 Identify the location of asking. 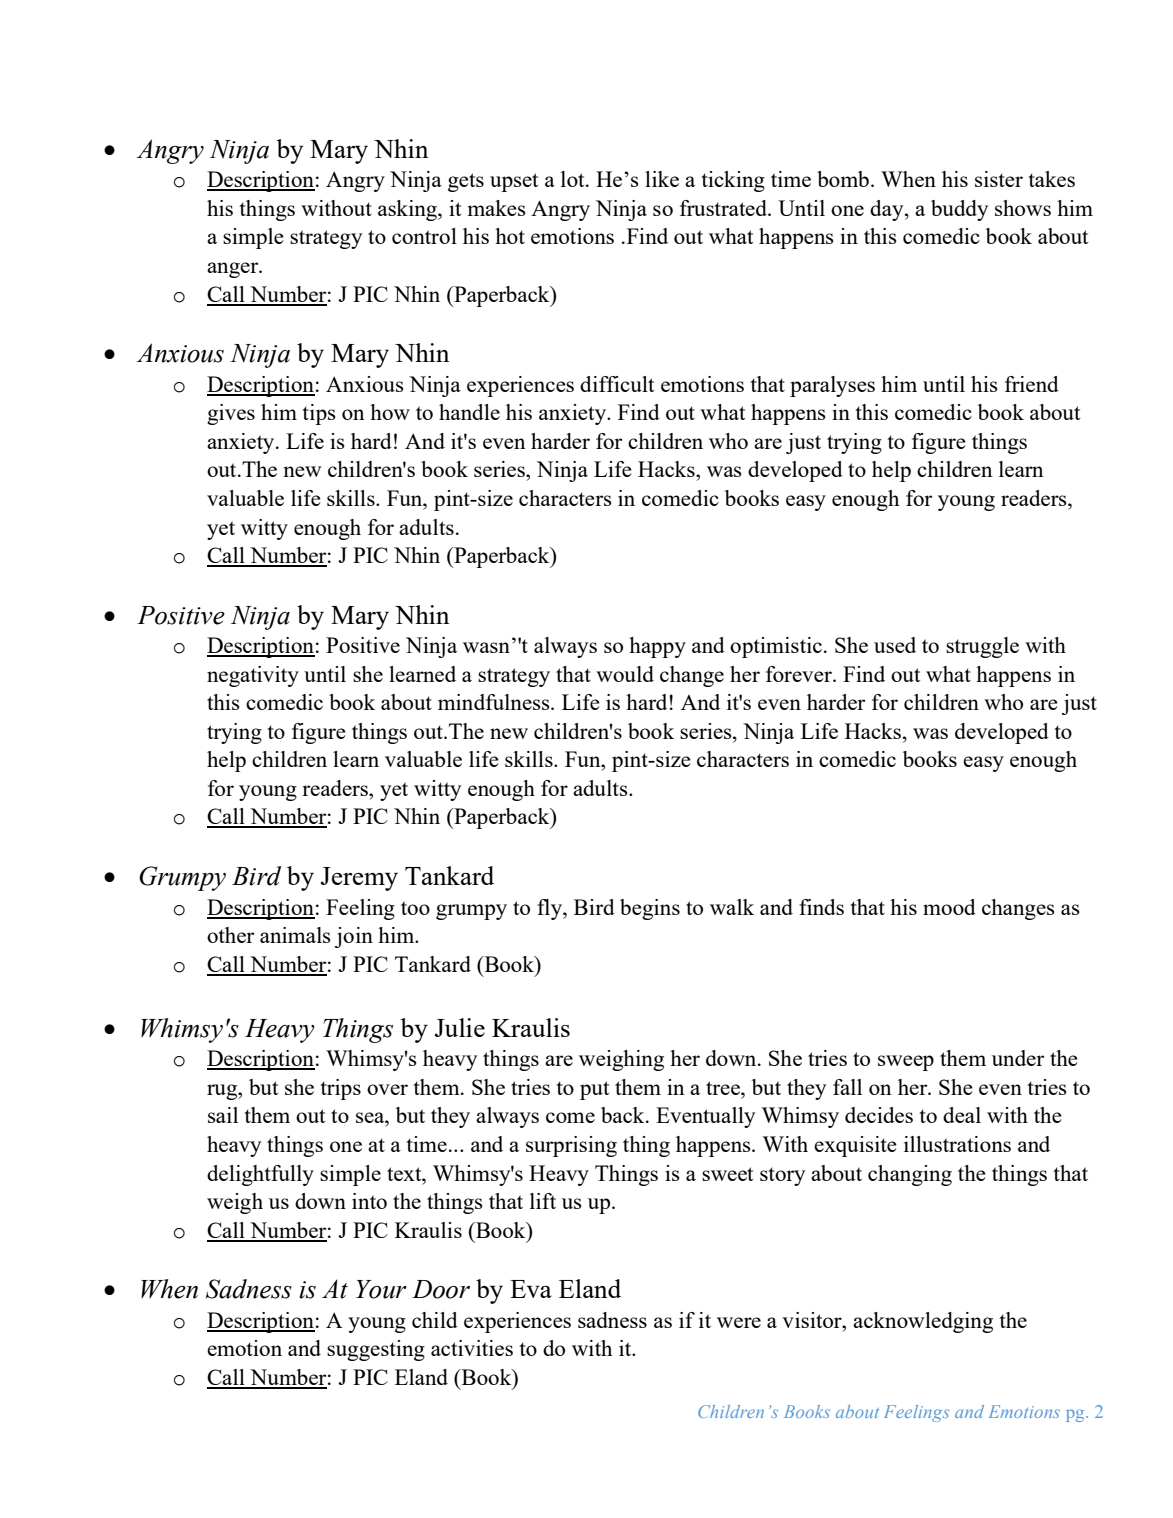
(408, 210).
